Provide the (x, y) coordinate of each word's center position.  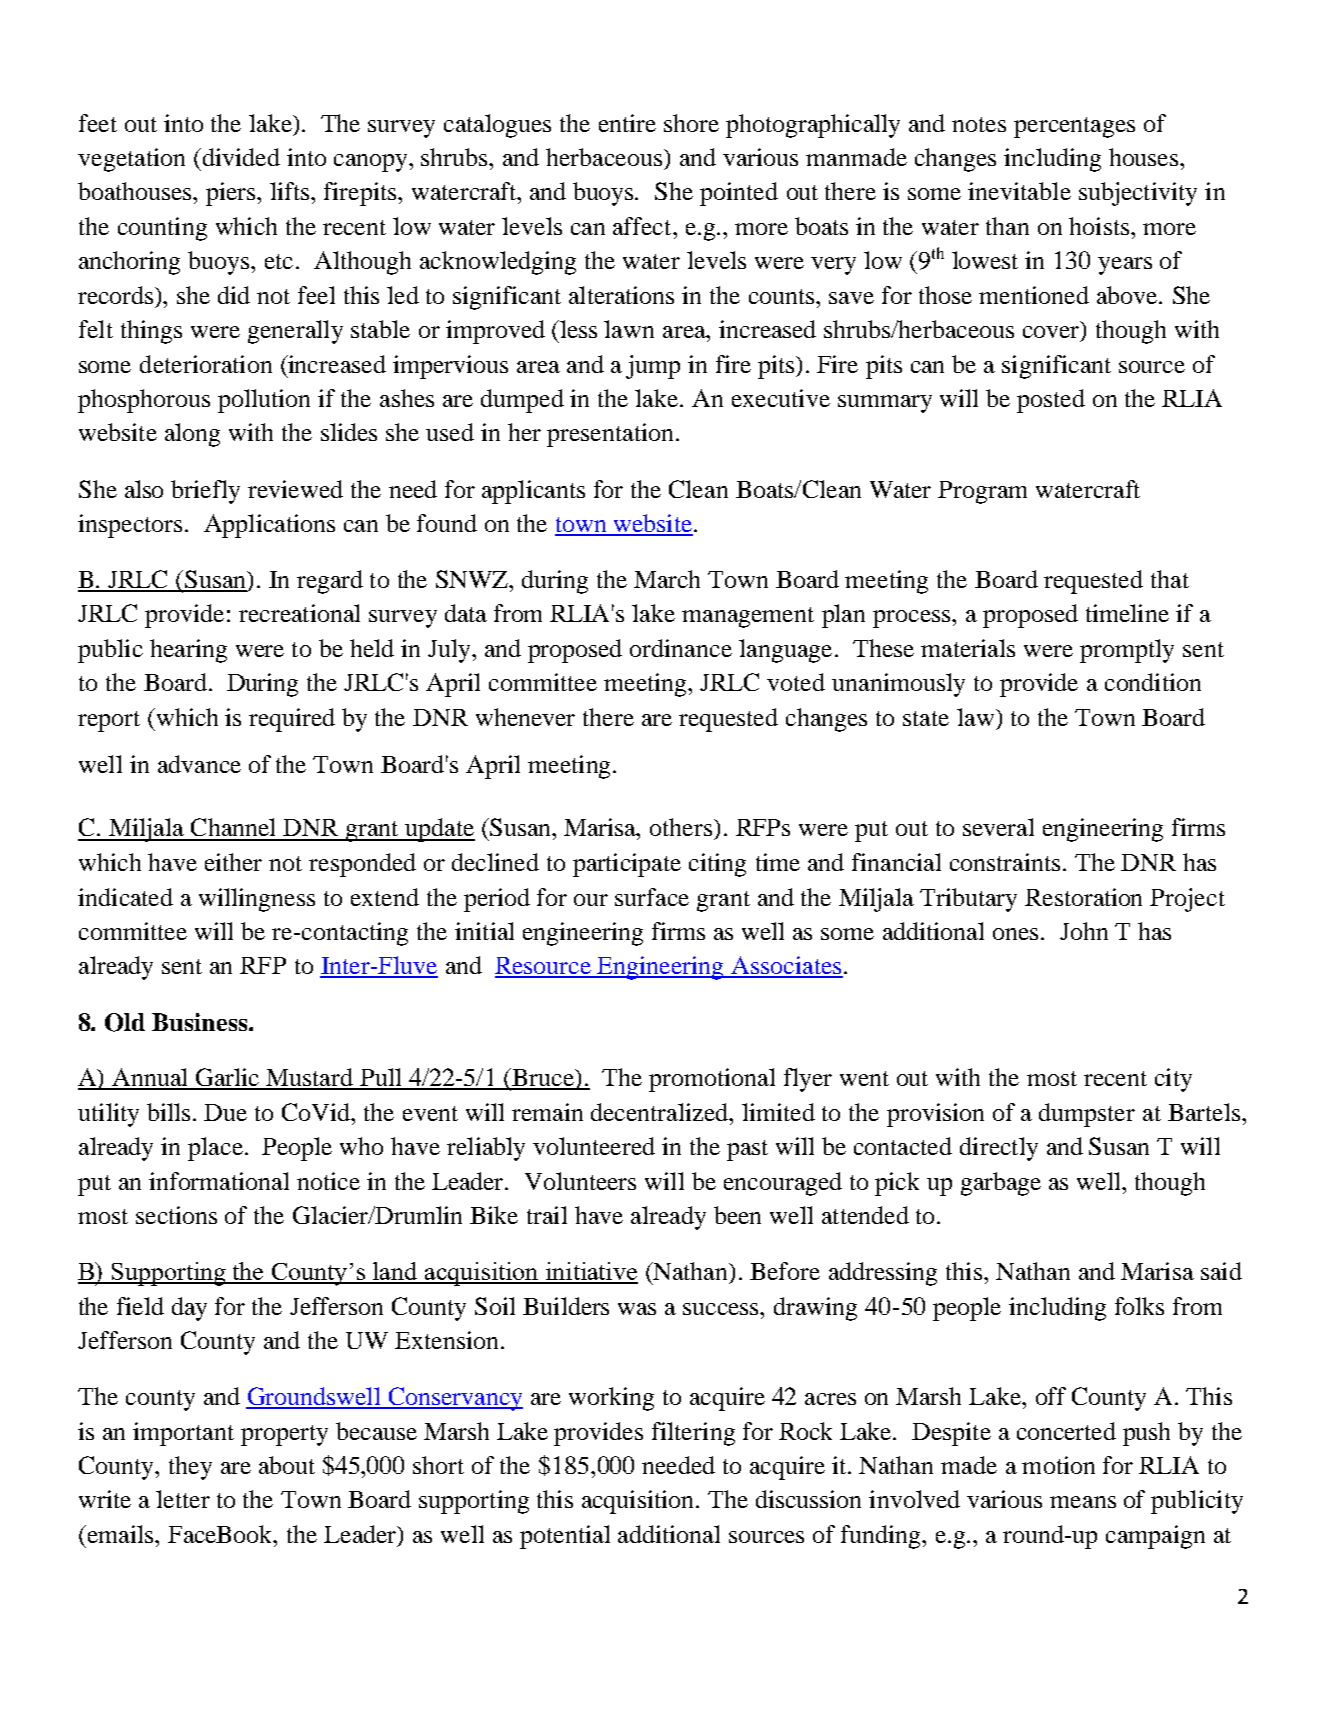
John (1084, 931)
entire (627, 123)
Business (201, 1022)
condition (1153, 682)
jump (653, 367)
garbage (1001, 1184)
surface (652, 897)
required (292, 720)
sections (176, 1215)
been (737, 1215)
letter (183, 1499)
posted (1051, 401)
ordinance (681, 648)
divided (240, 157)
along (192, 435)
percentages (1074, 127)
